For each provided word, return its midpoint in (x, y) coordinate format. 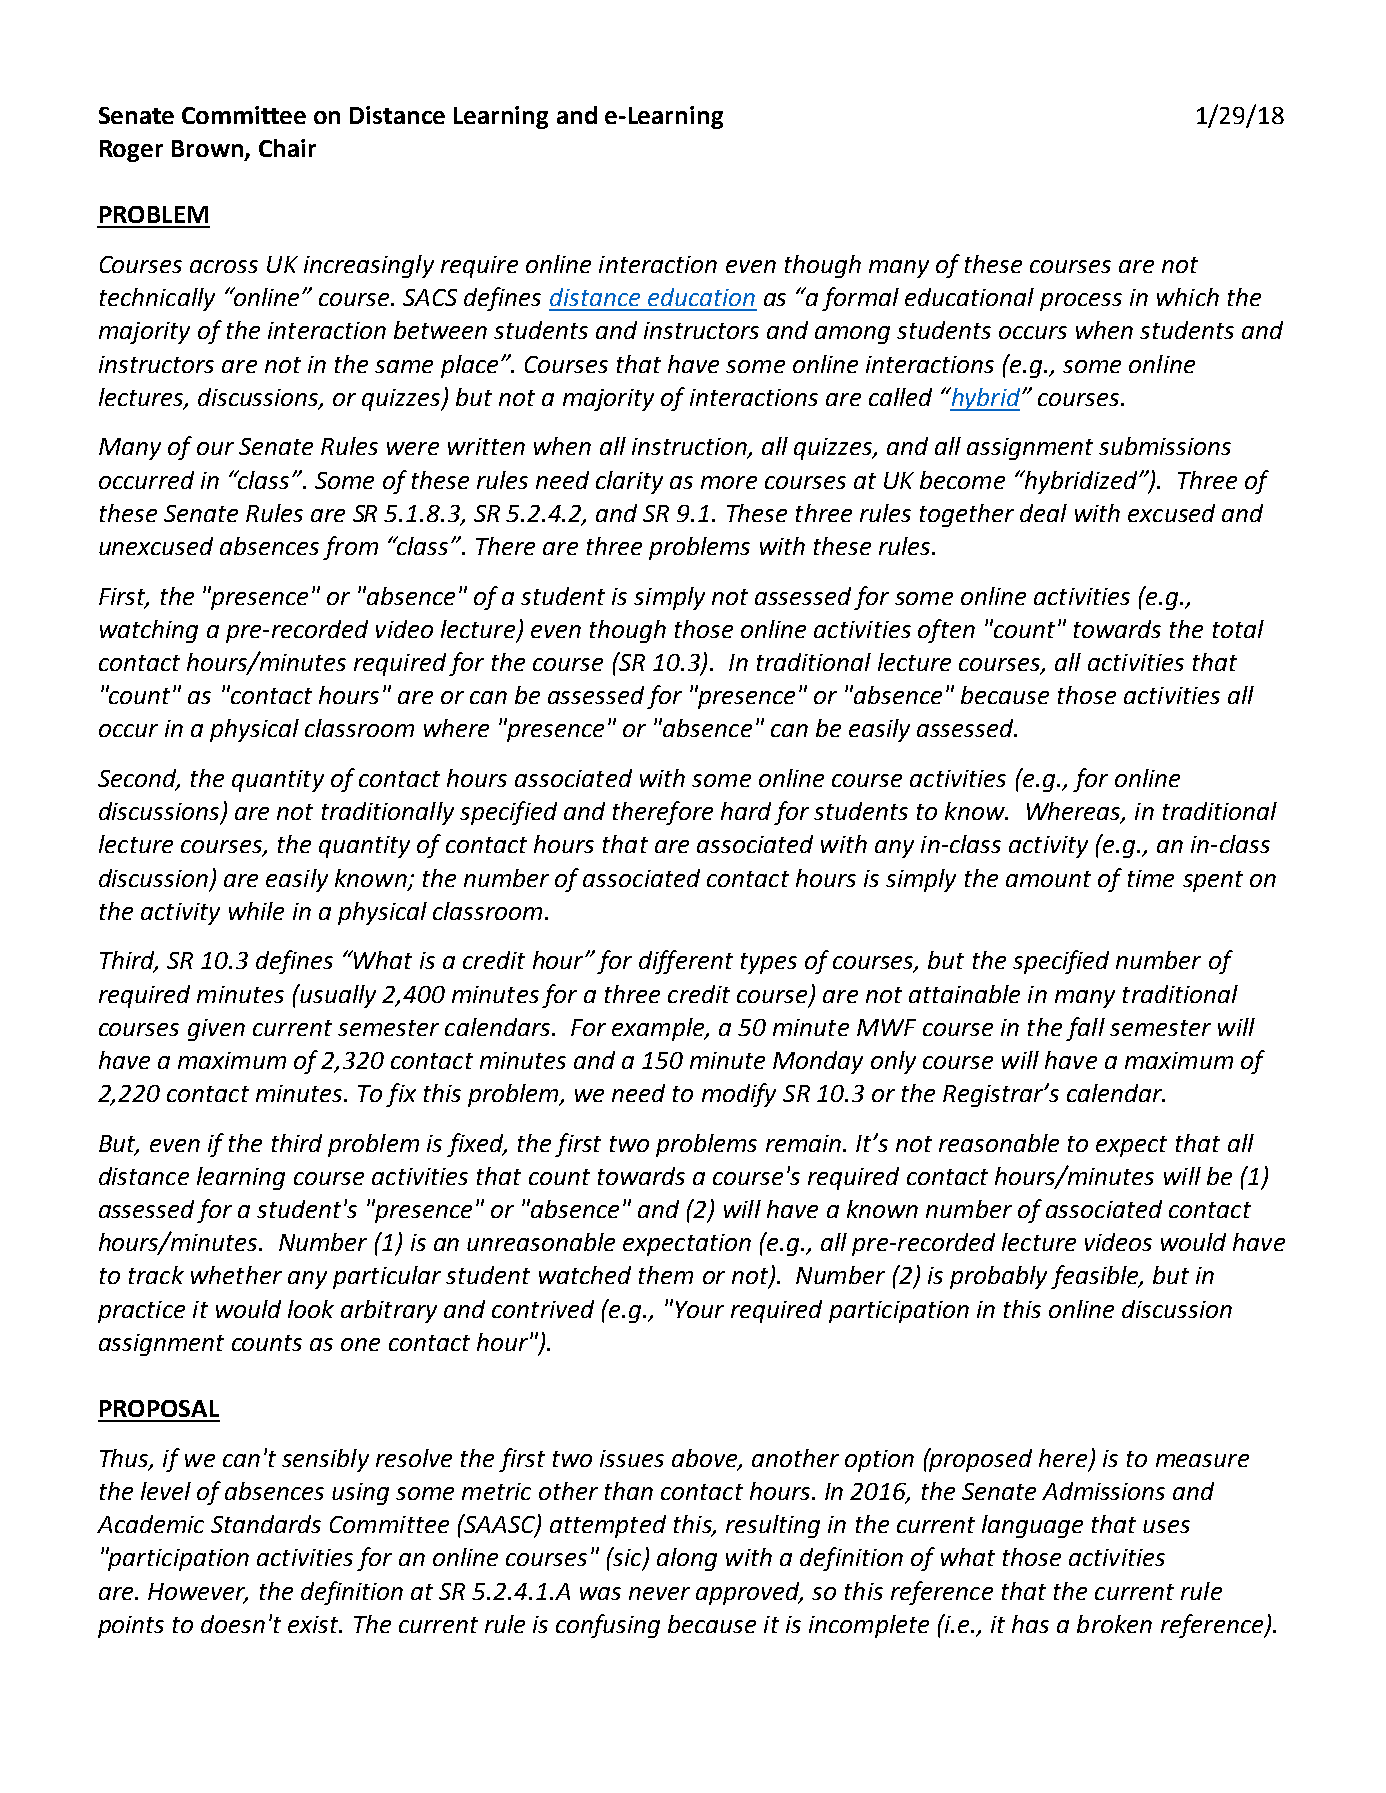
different (686, 962)
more (729, 482)
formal (860, 299)
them (666, 1275)
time (1151, 878)
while (256, 911)
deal (1043, 513)
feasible (1096, 1277)
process (1081, 302)
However (198, 1592)
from (350, 548)
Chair (287, 148)
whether (236, 1275)
